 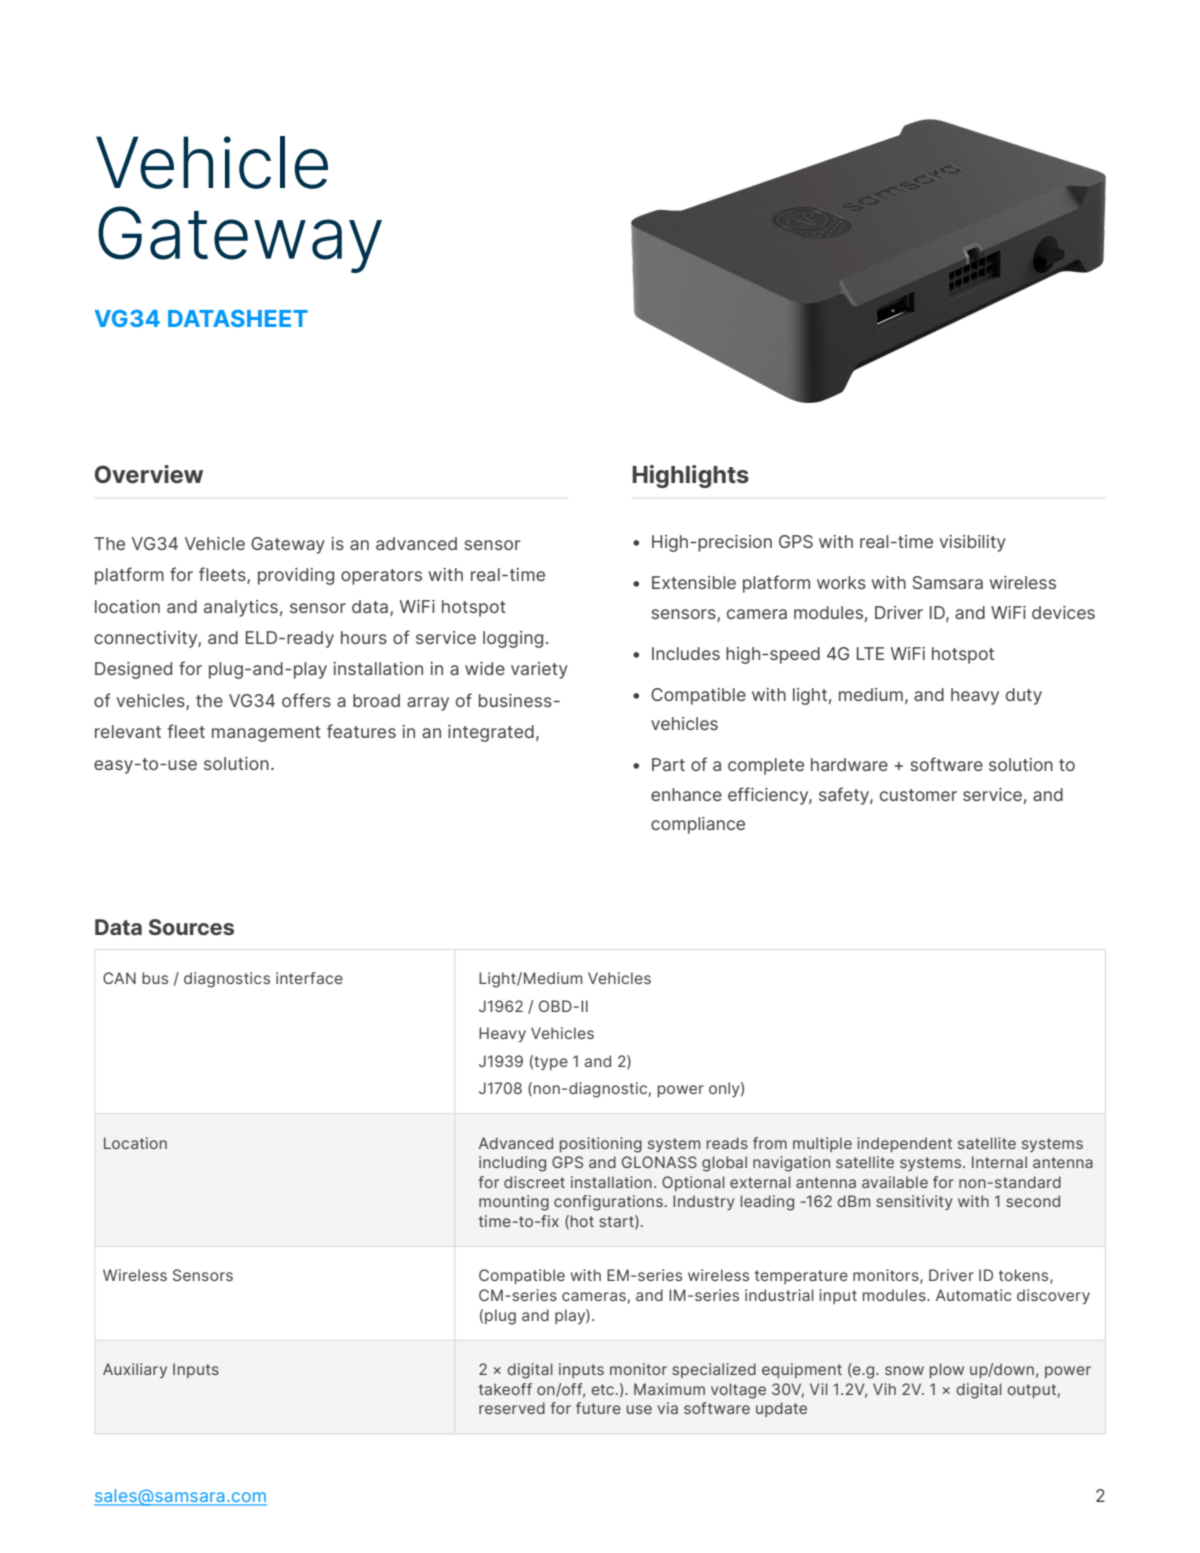 What do you see at coordinates (149, 474) in the image?
I see `Overview` at bounding box center [149, 474].
